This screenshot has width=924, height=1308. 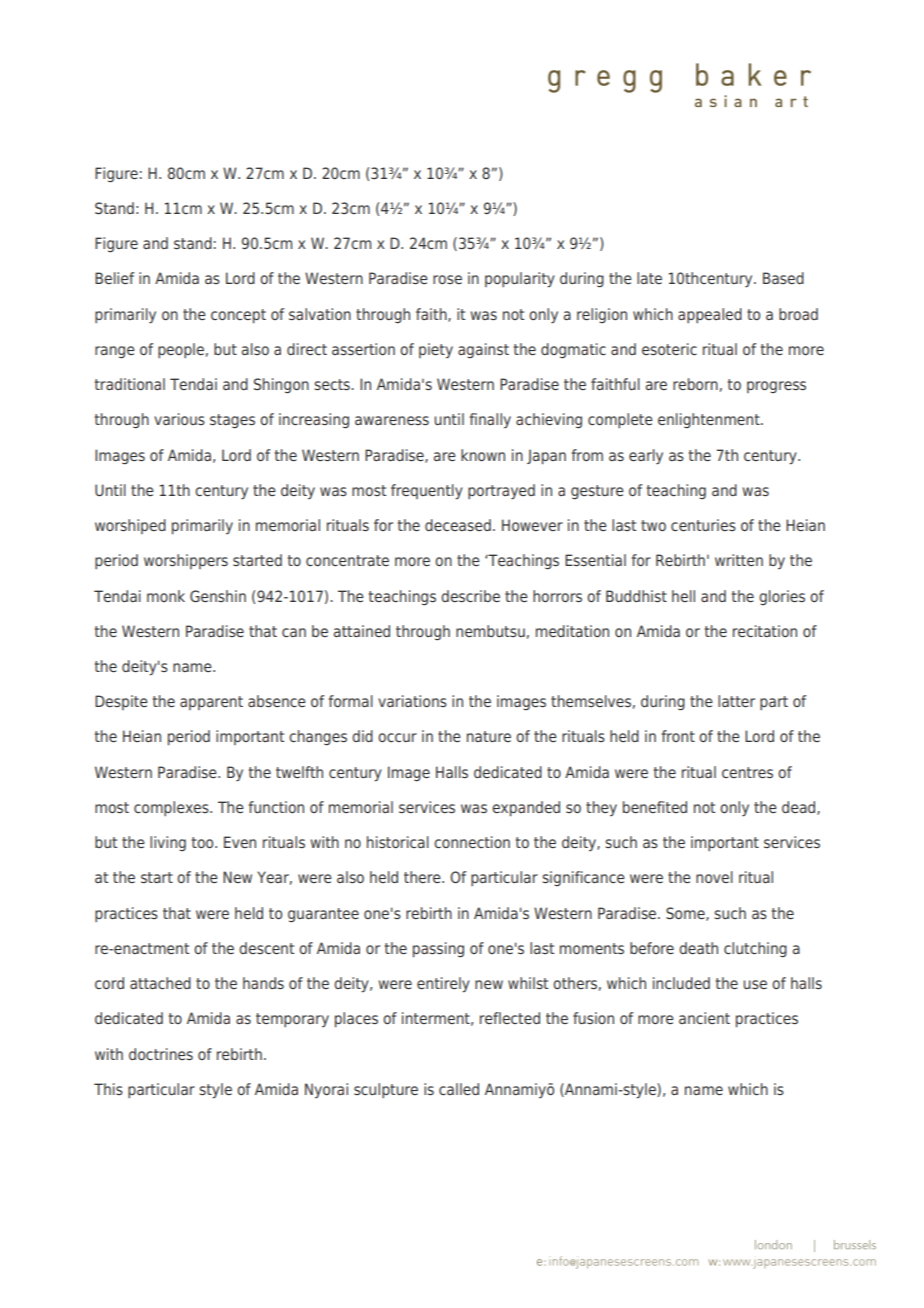 I want to click on concept, so click(x=238, y=316).
